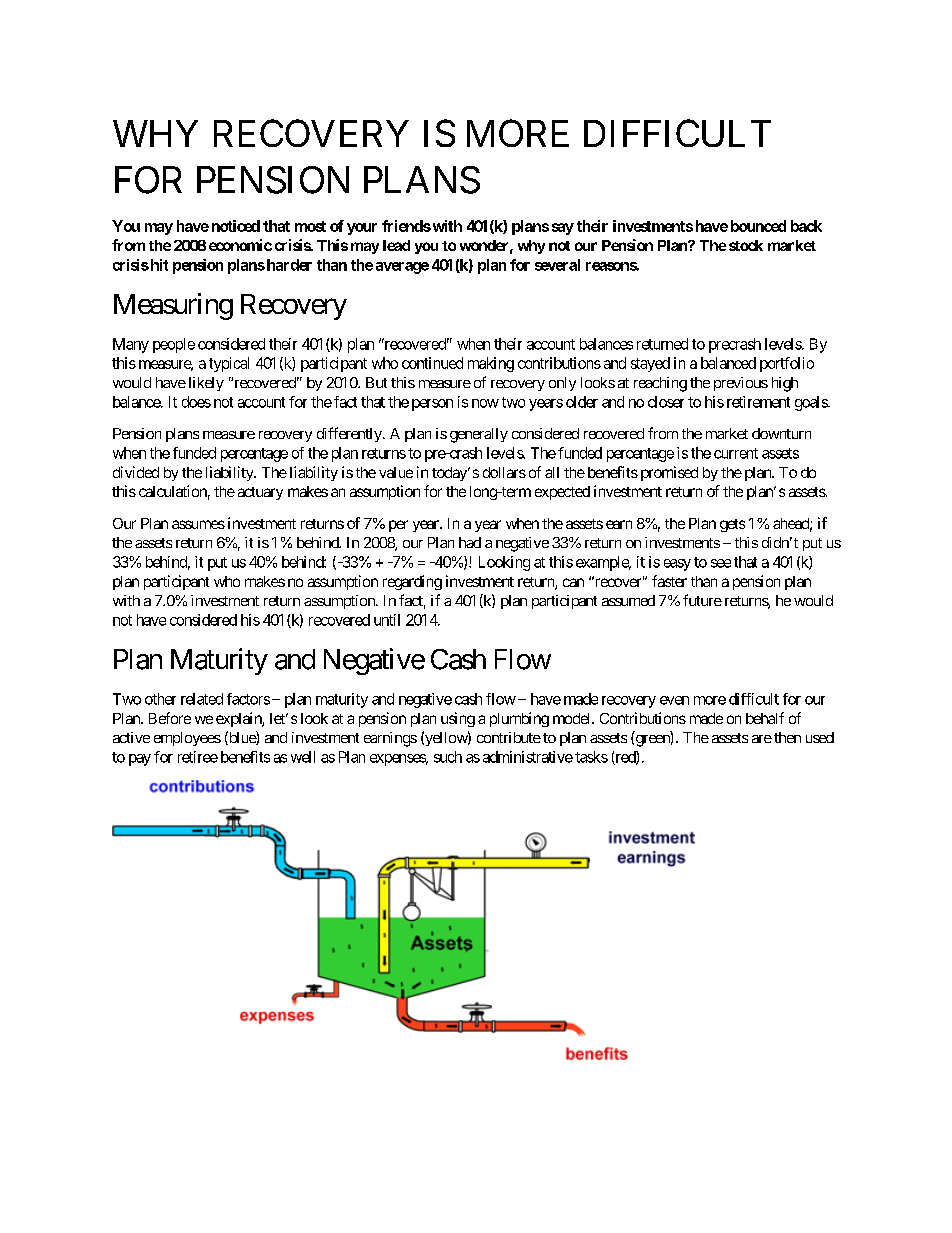 This screenshot has height=1233, width=952. Describe the element at coordinates (396, 245) in the screenshot. I see `lead` at that location.
